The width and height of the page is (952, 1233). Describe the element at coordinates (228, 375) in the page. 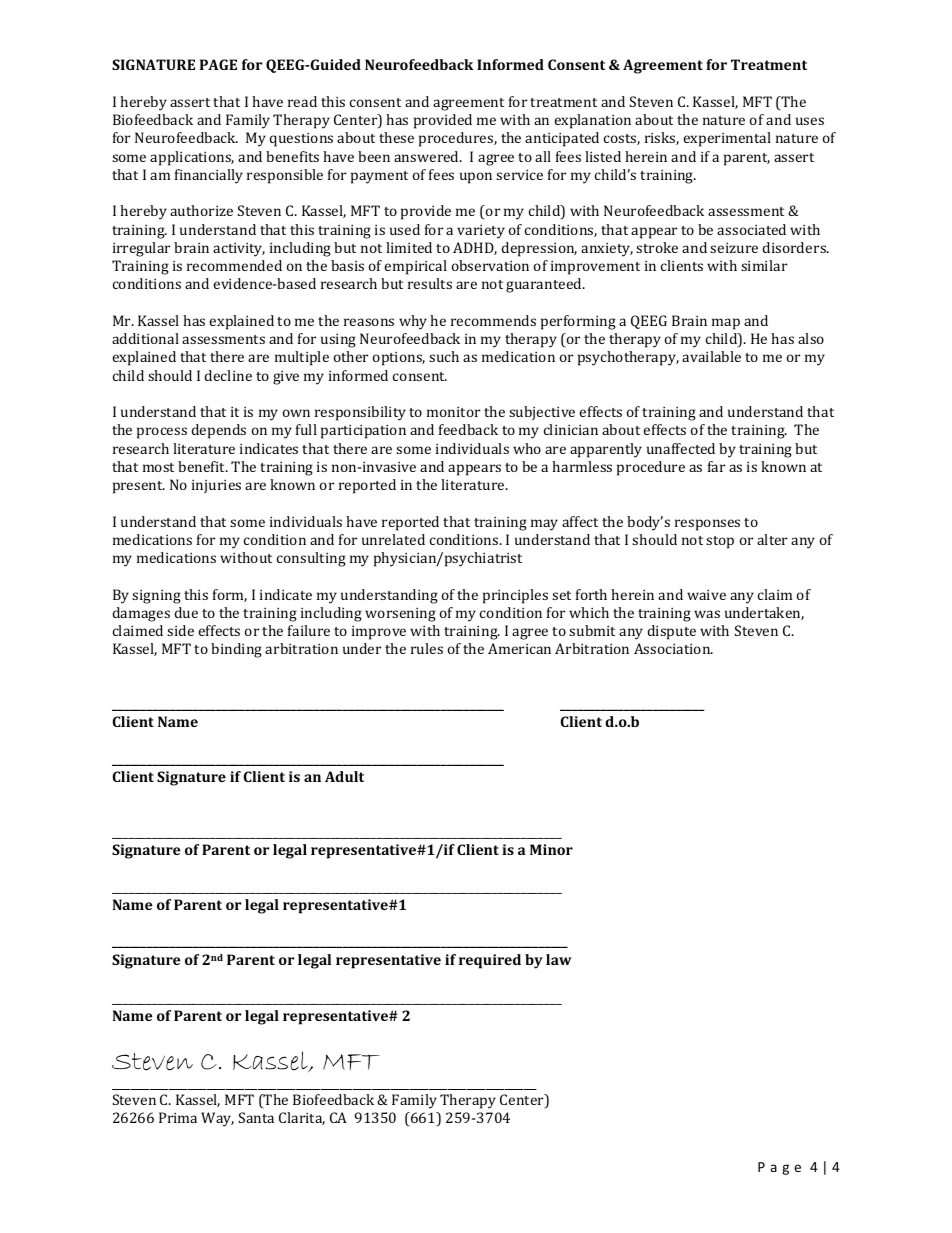

I see `decline` at that location.
